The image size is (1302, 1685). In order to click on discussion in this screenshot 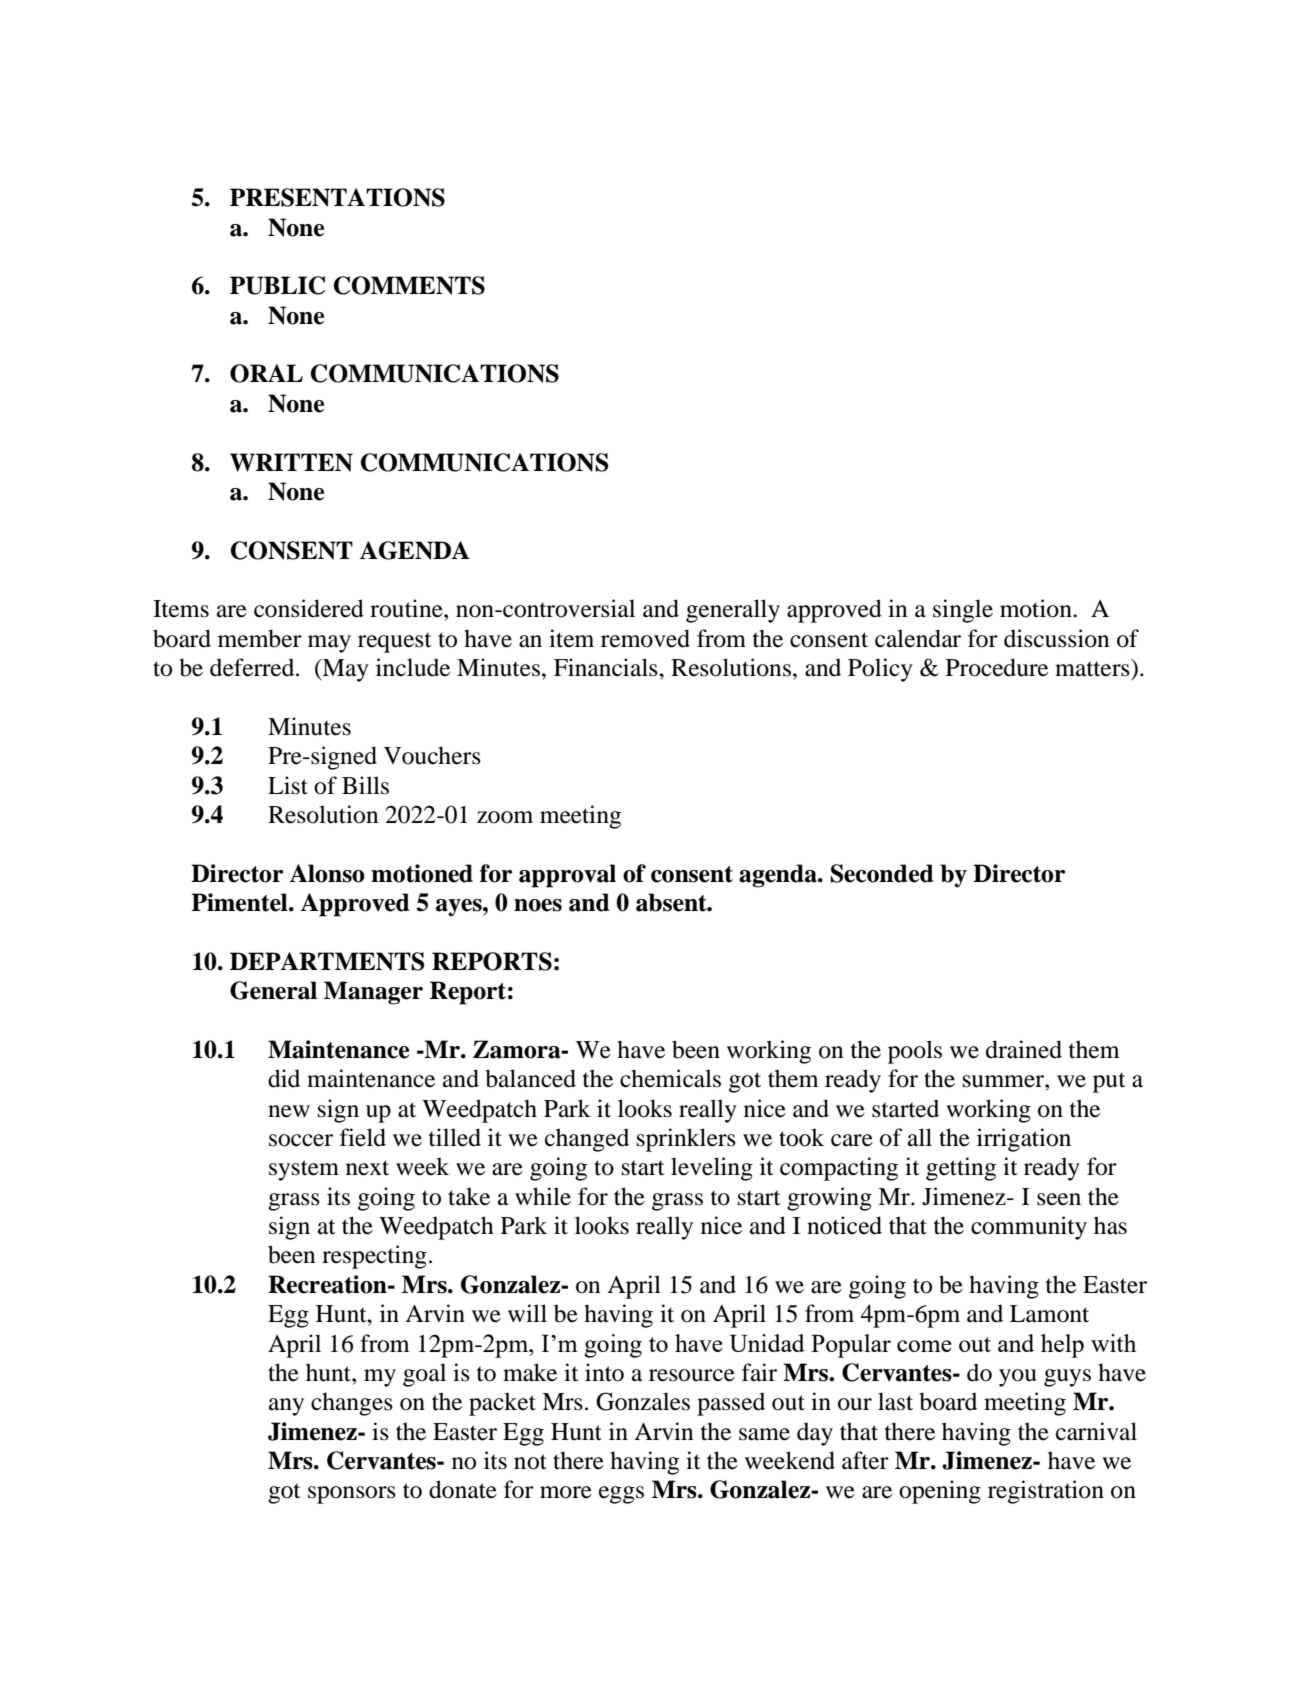, I will do `click(1057, 638)`.
